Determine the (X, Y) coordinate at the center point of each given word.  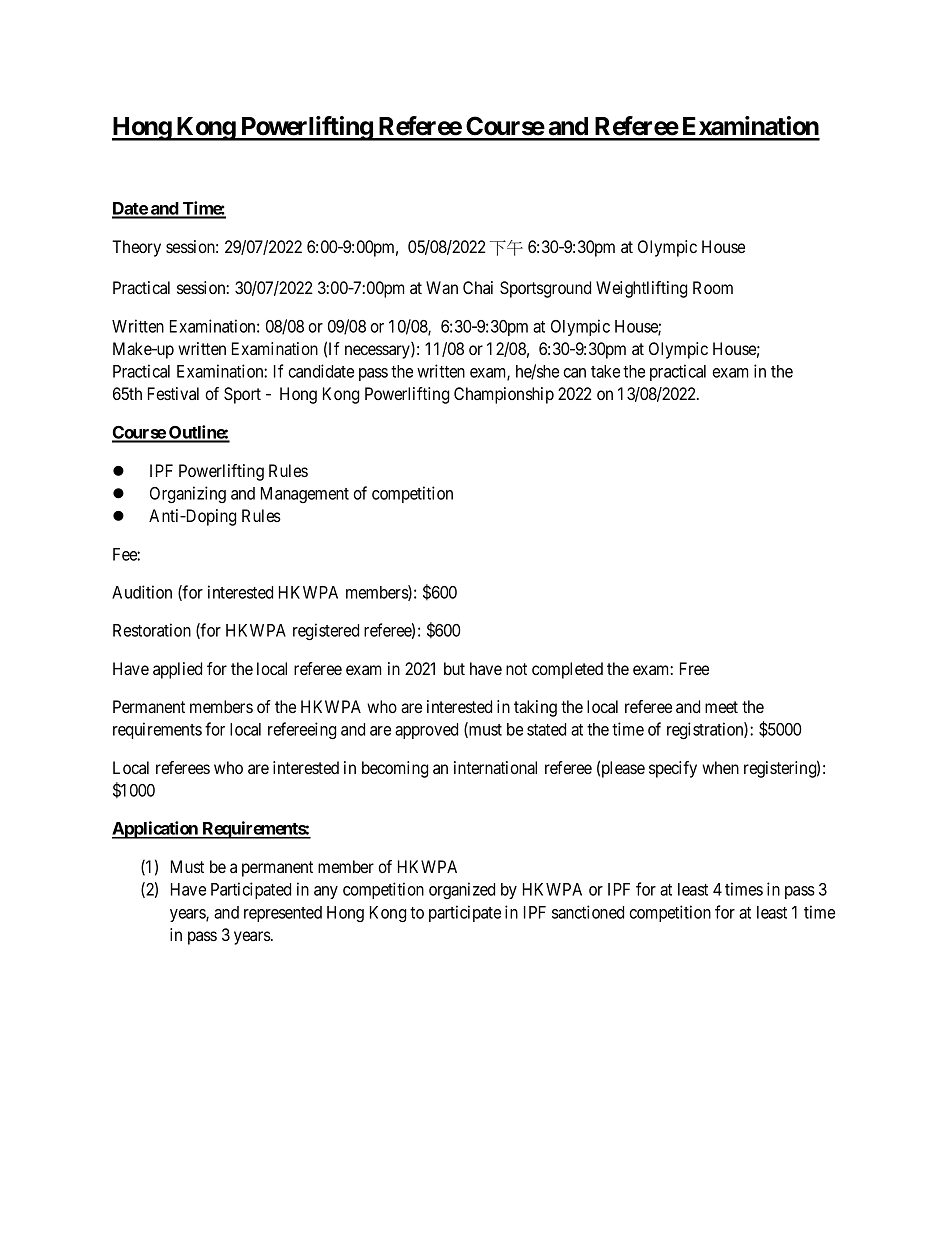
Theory (136, 248)
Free (694, 668)
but (454, 668)
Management (305, 495)
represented (283, 914)
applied (177, 670)
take (605, 371)
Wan (442, 287)
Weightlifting (641, 289)
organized (462, 890)
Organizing (188, 494)
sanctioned (588, 912)
